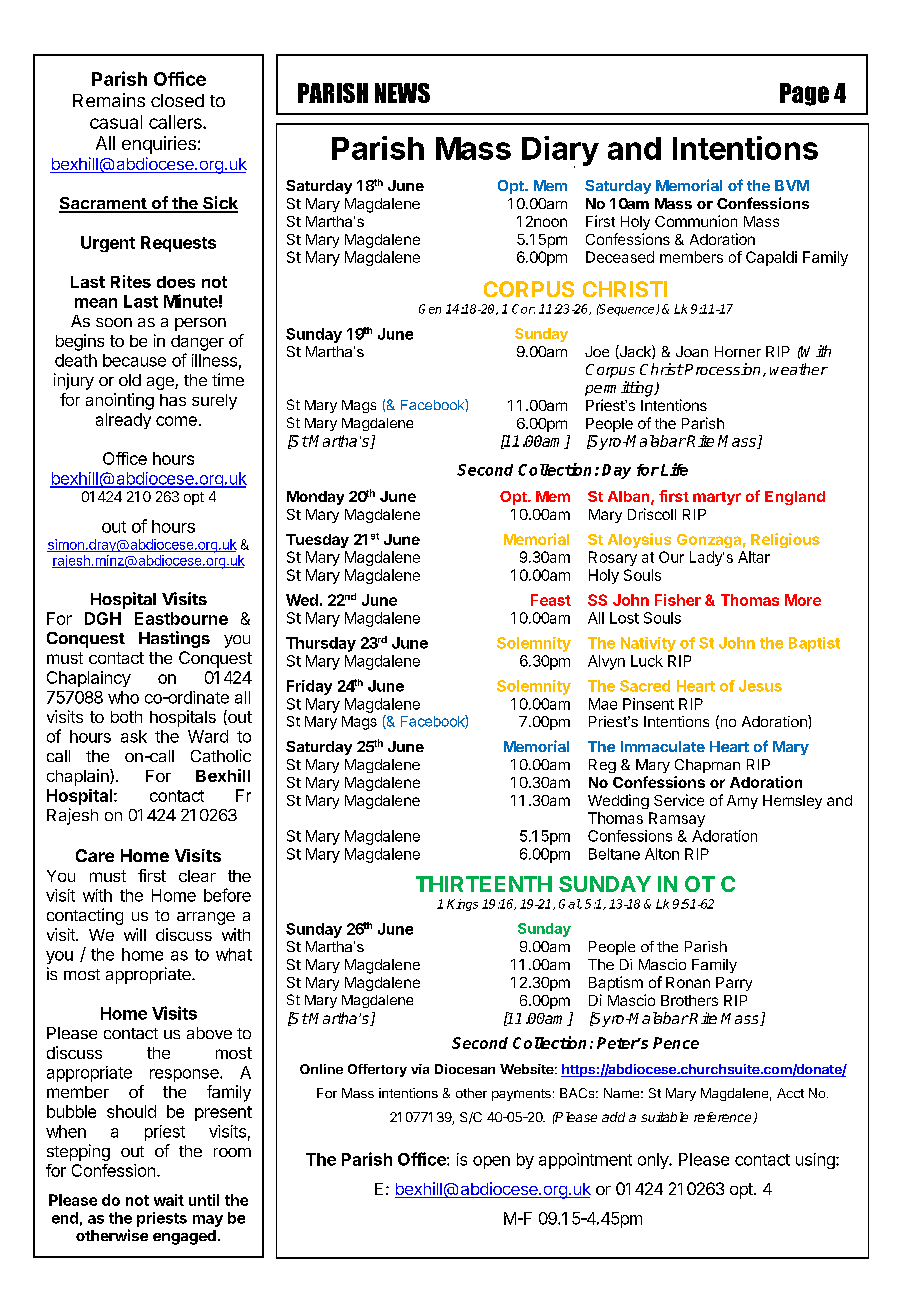  Describe the element at coordinates (321, 644) in the screenshot. I see `Thursday` at that location.
